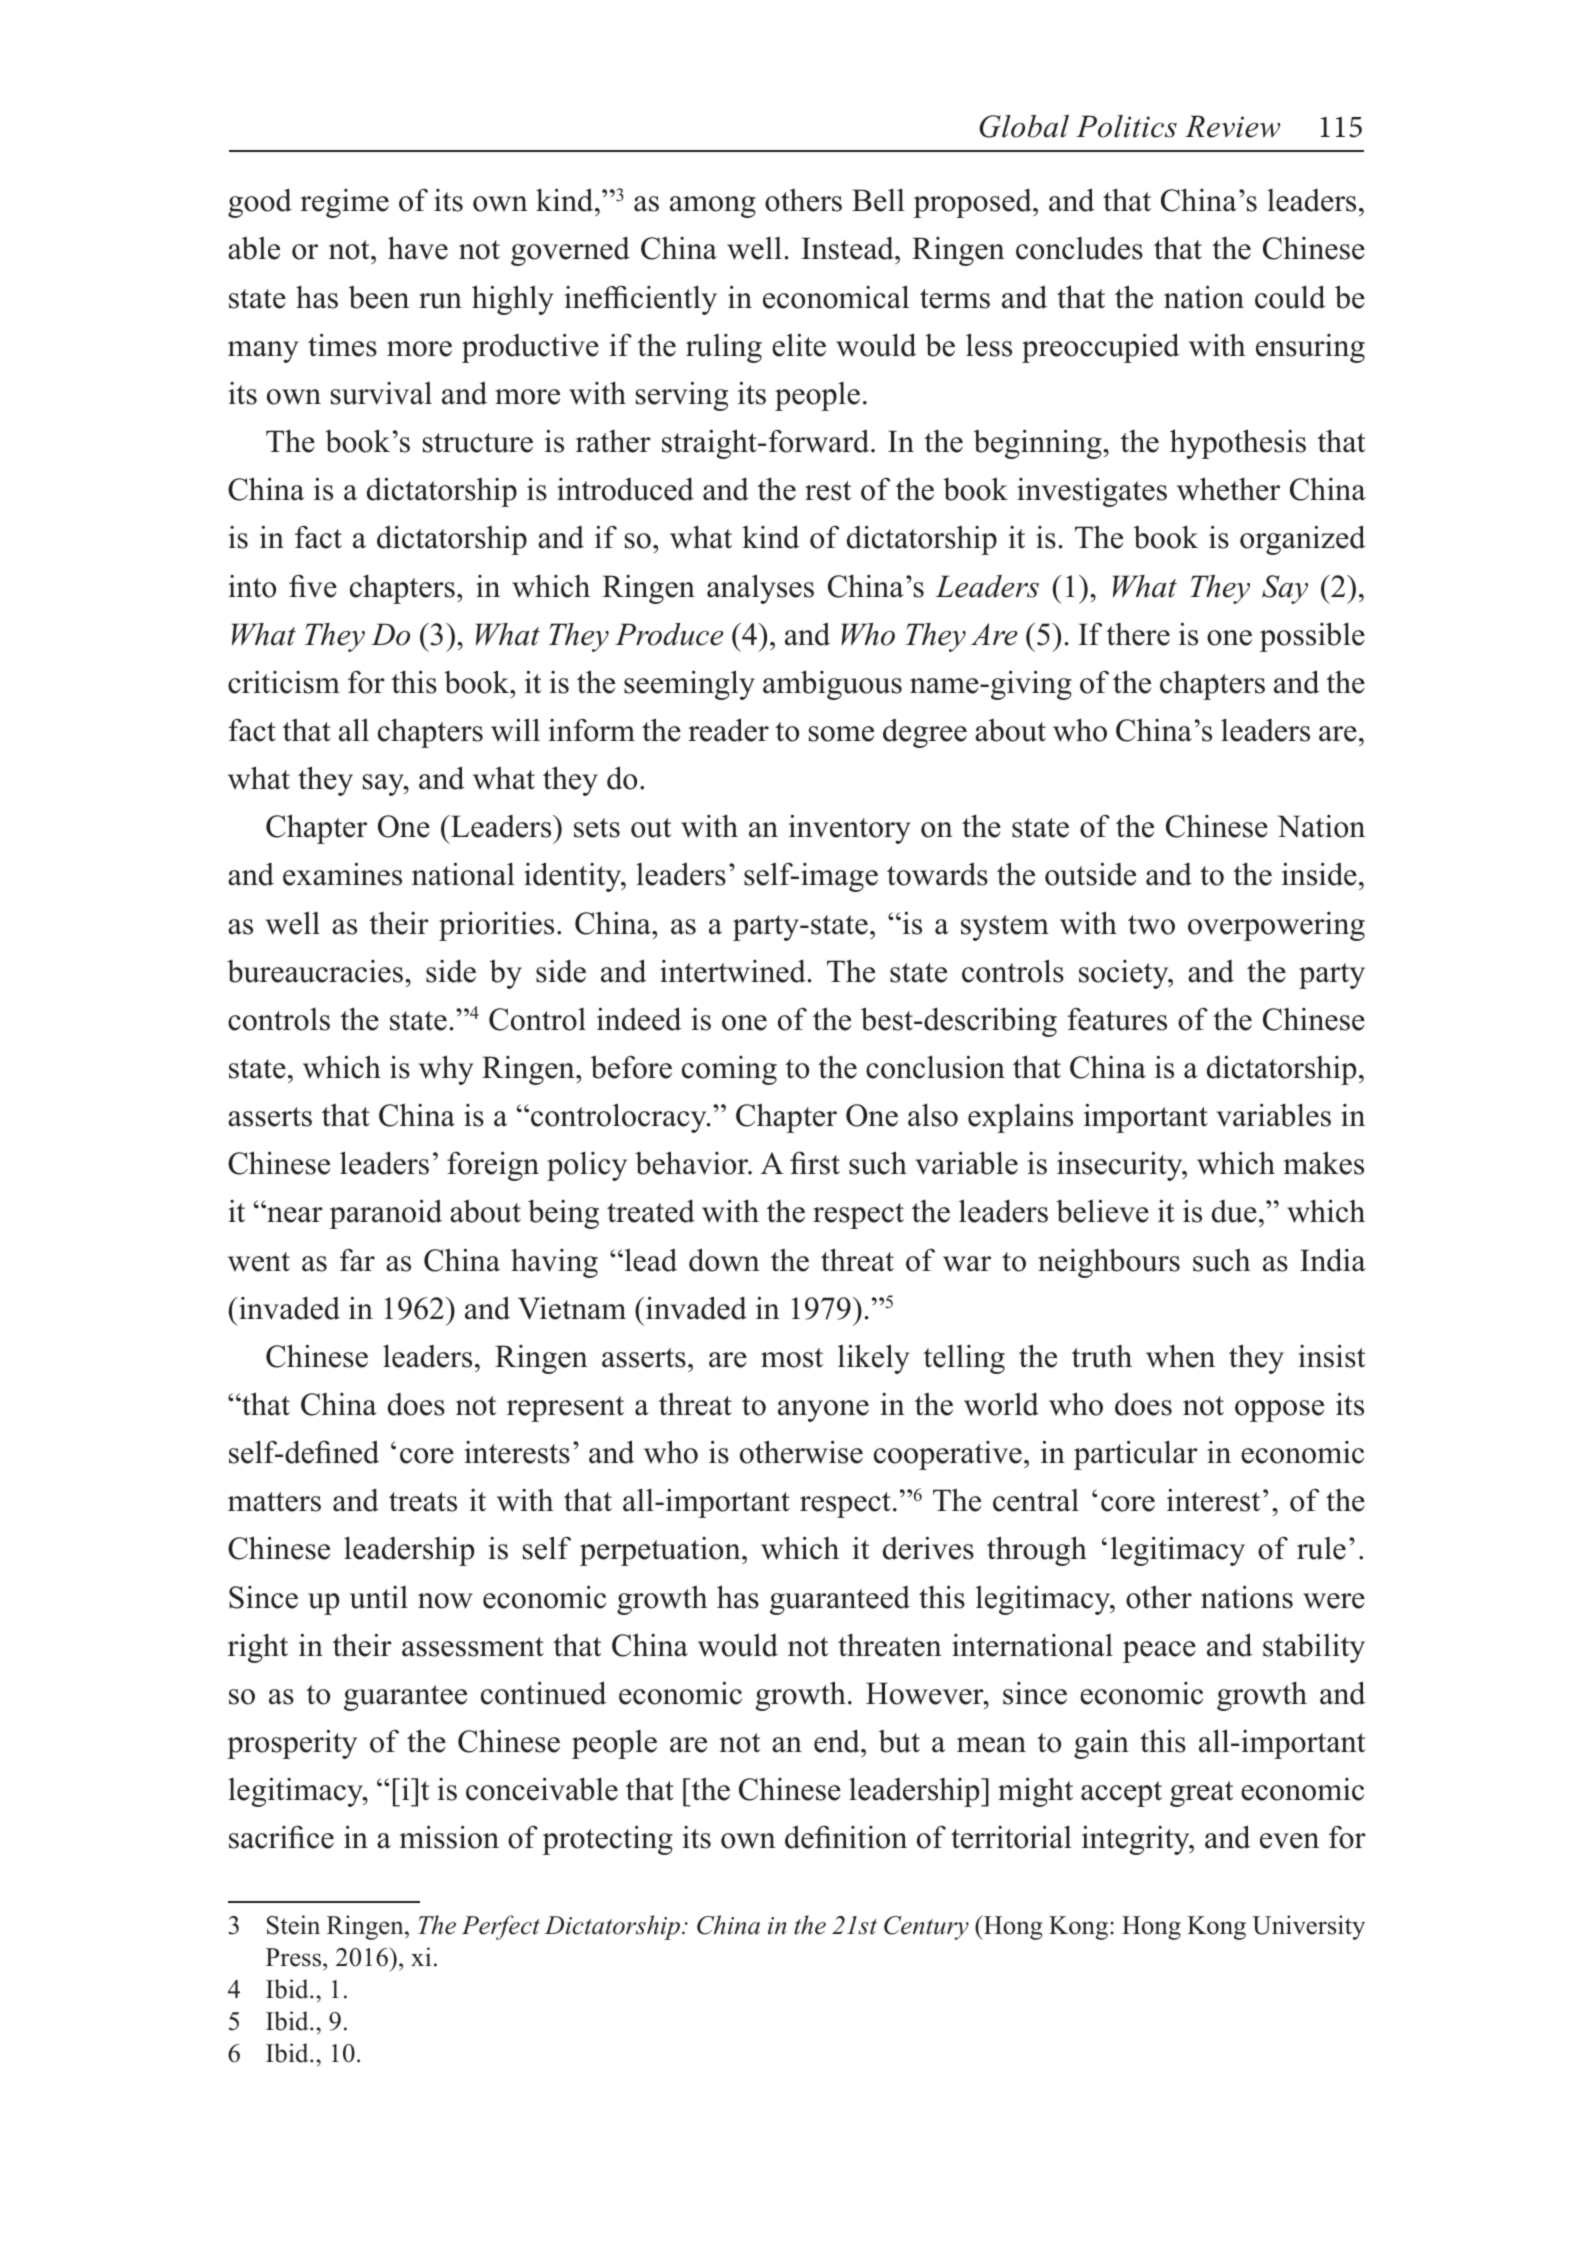  Describe the element at coordinates (344, 203) in the page. I see `regime` at that location.
